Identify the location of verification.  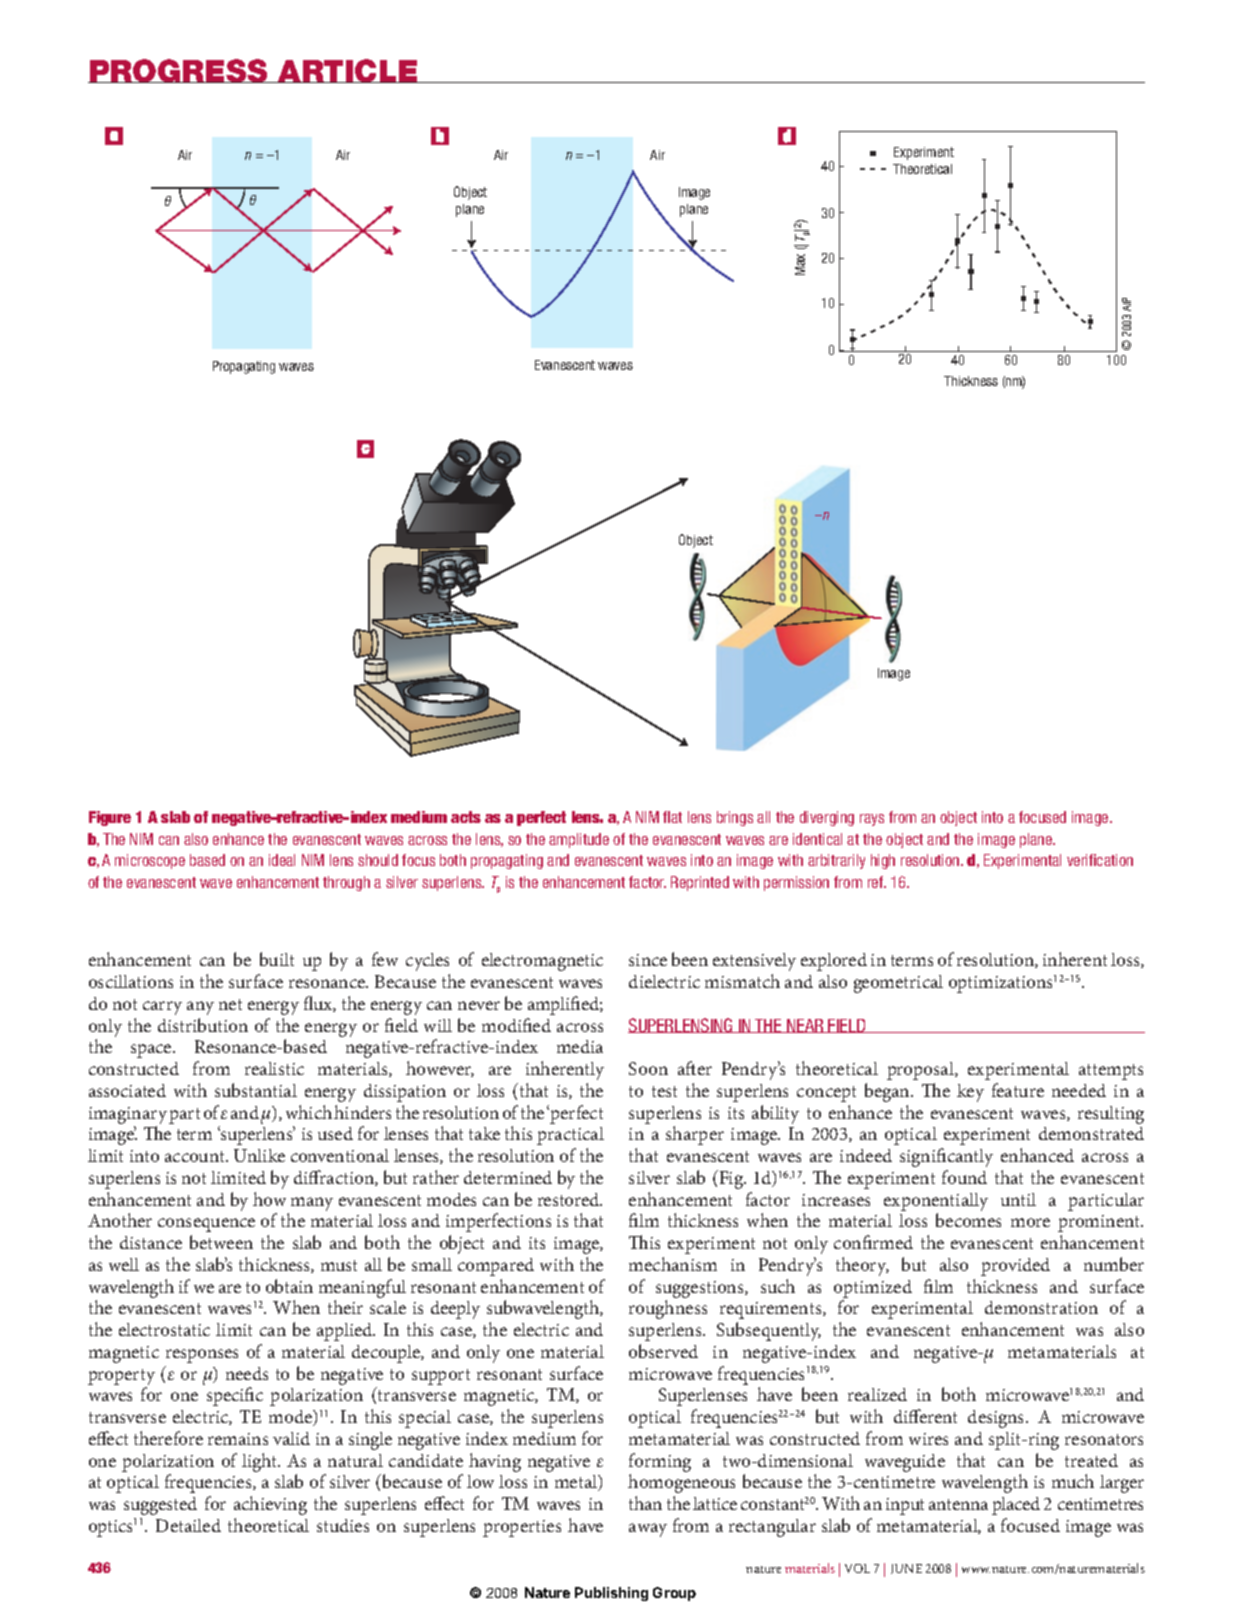
(1100, 860).
